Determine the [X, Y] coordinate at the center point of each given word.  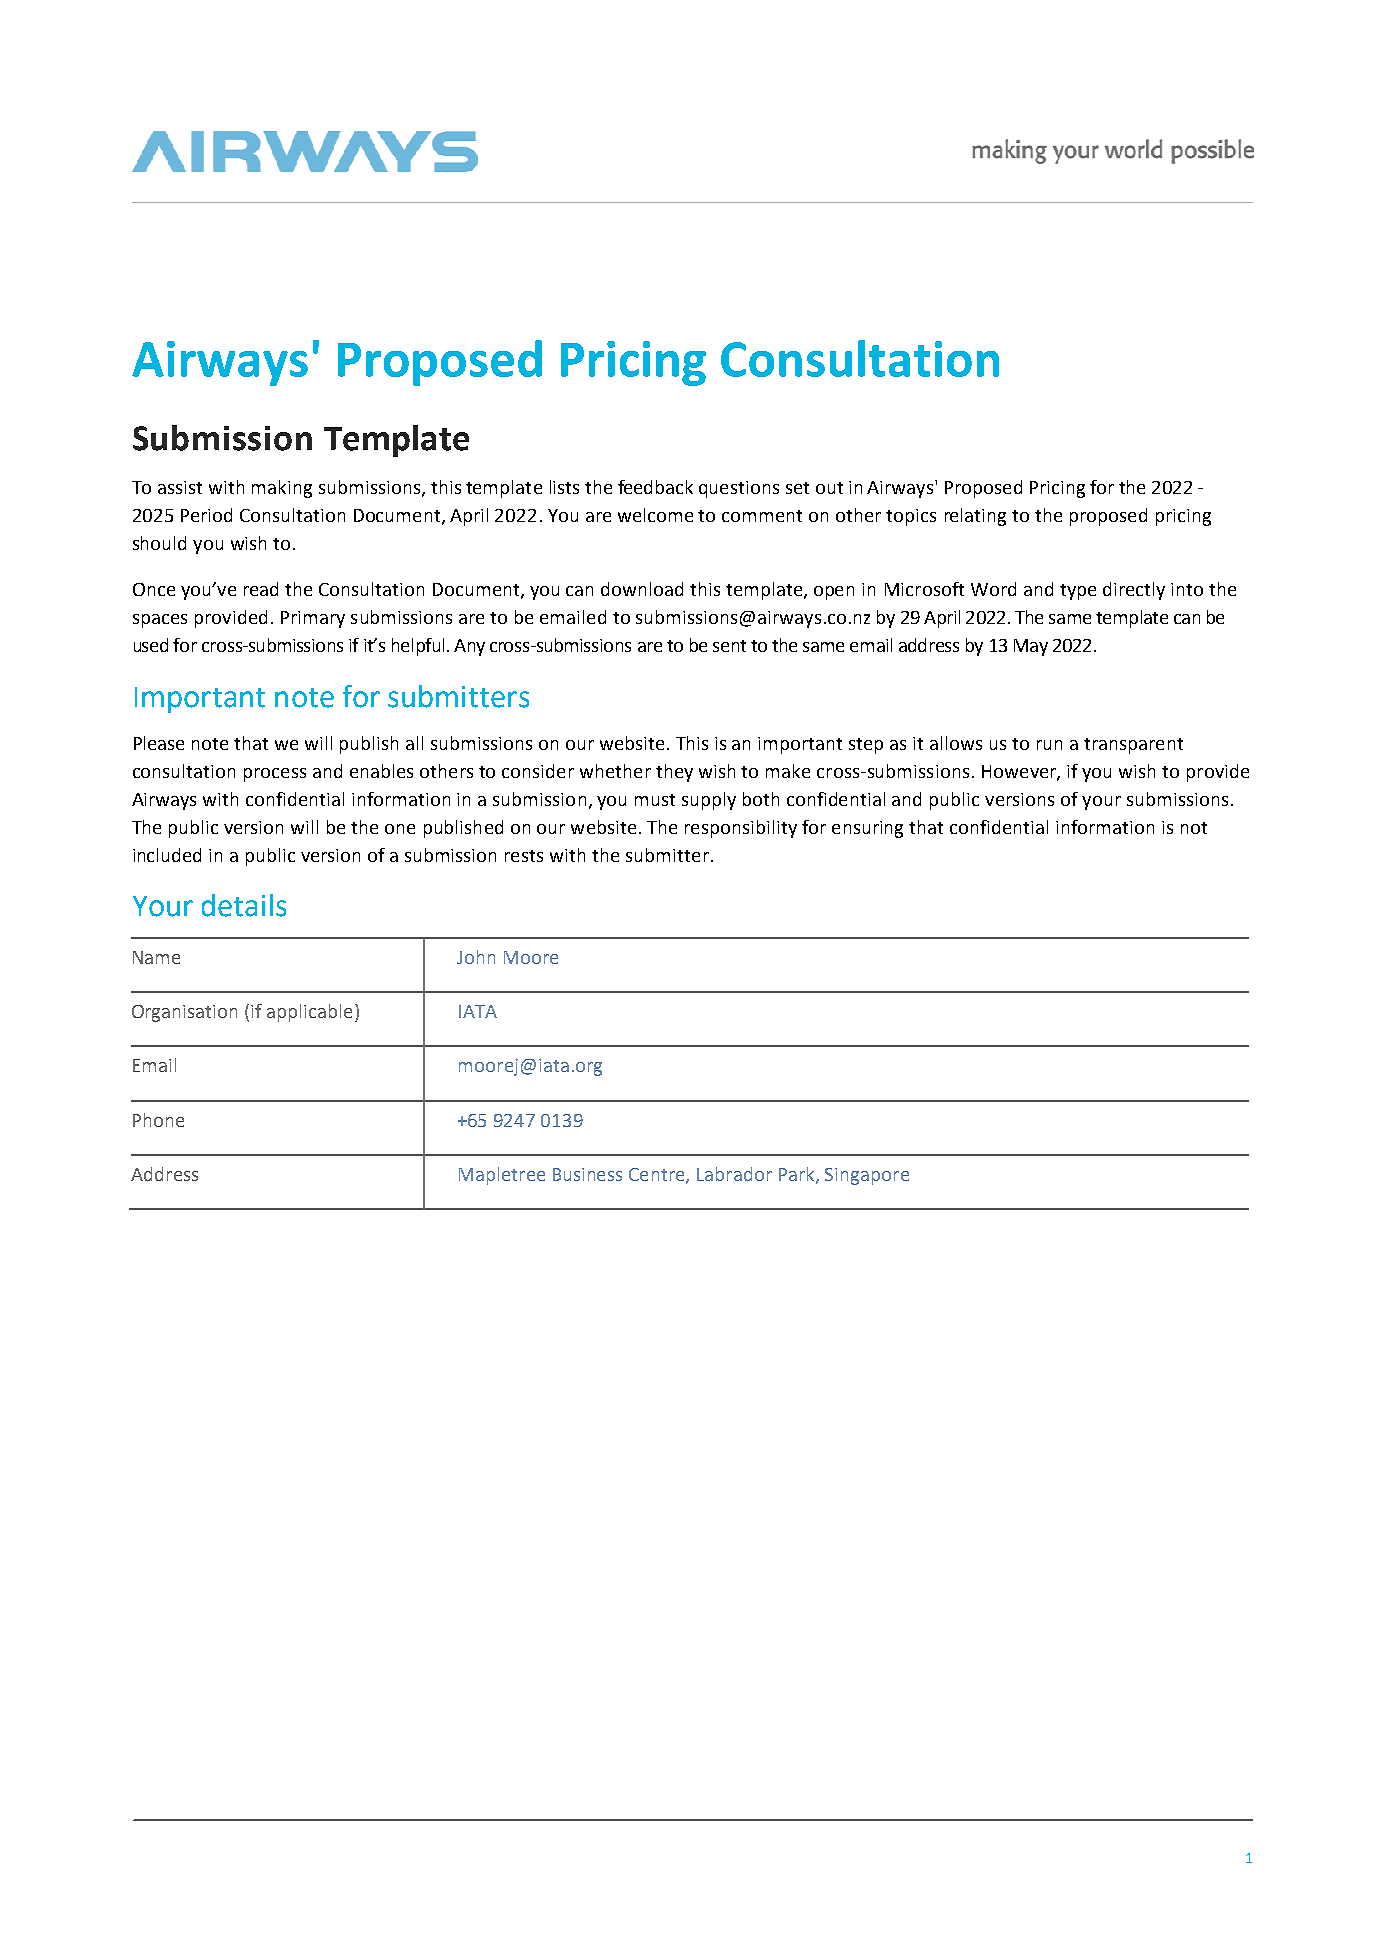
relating [975, 517]
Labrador [734, 1174]
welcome [655, 515]
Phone [158, 1120]
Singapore [867, 1176]
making [282, 489]
